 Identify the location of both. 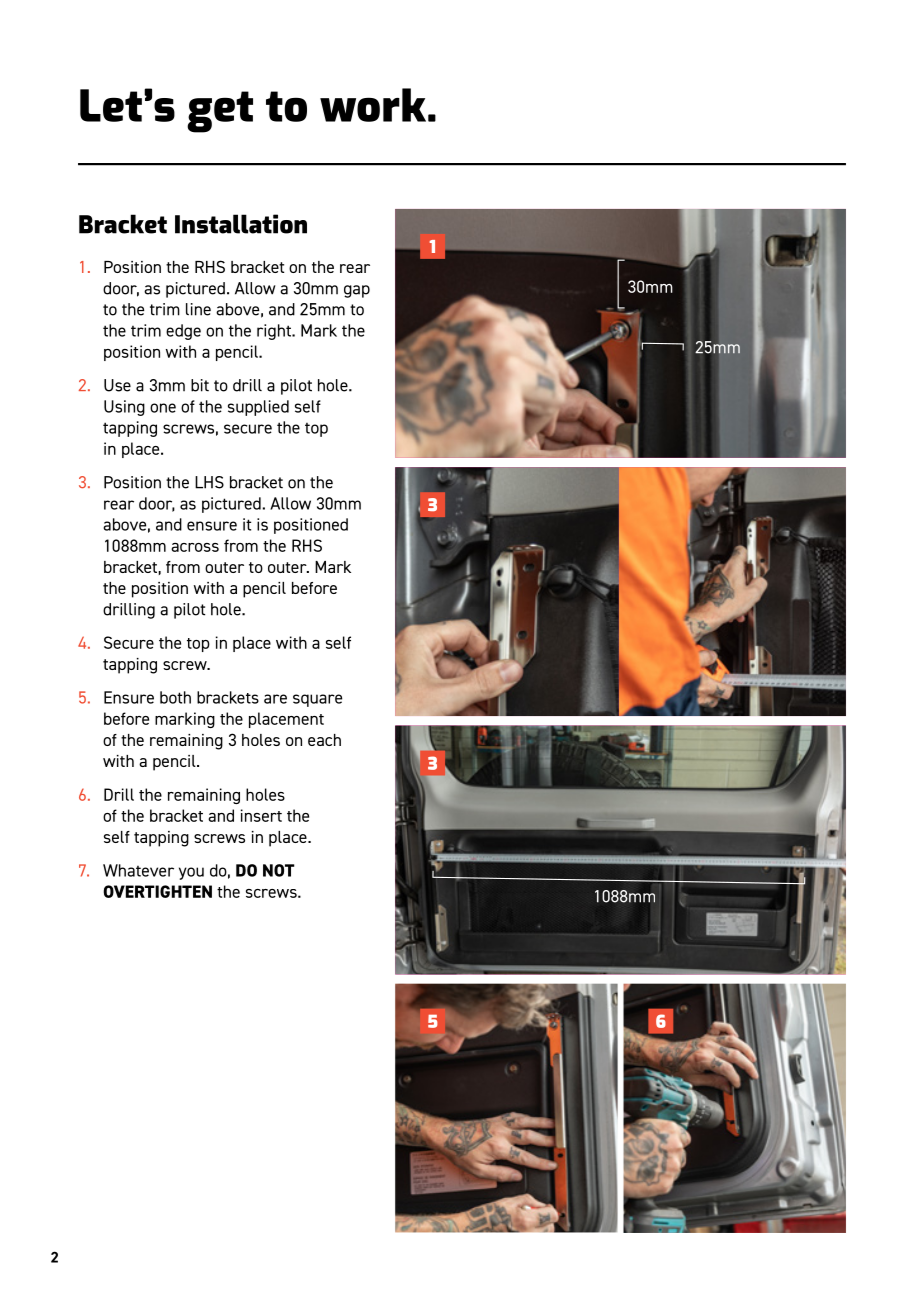
(175, 697).
